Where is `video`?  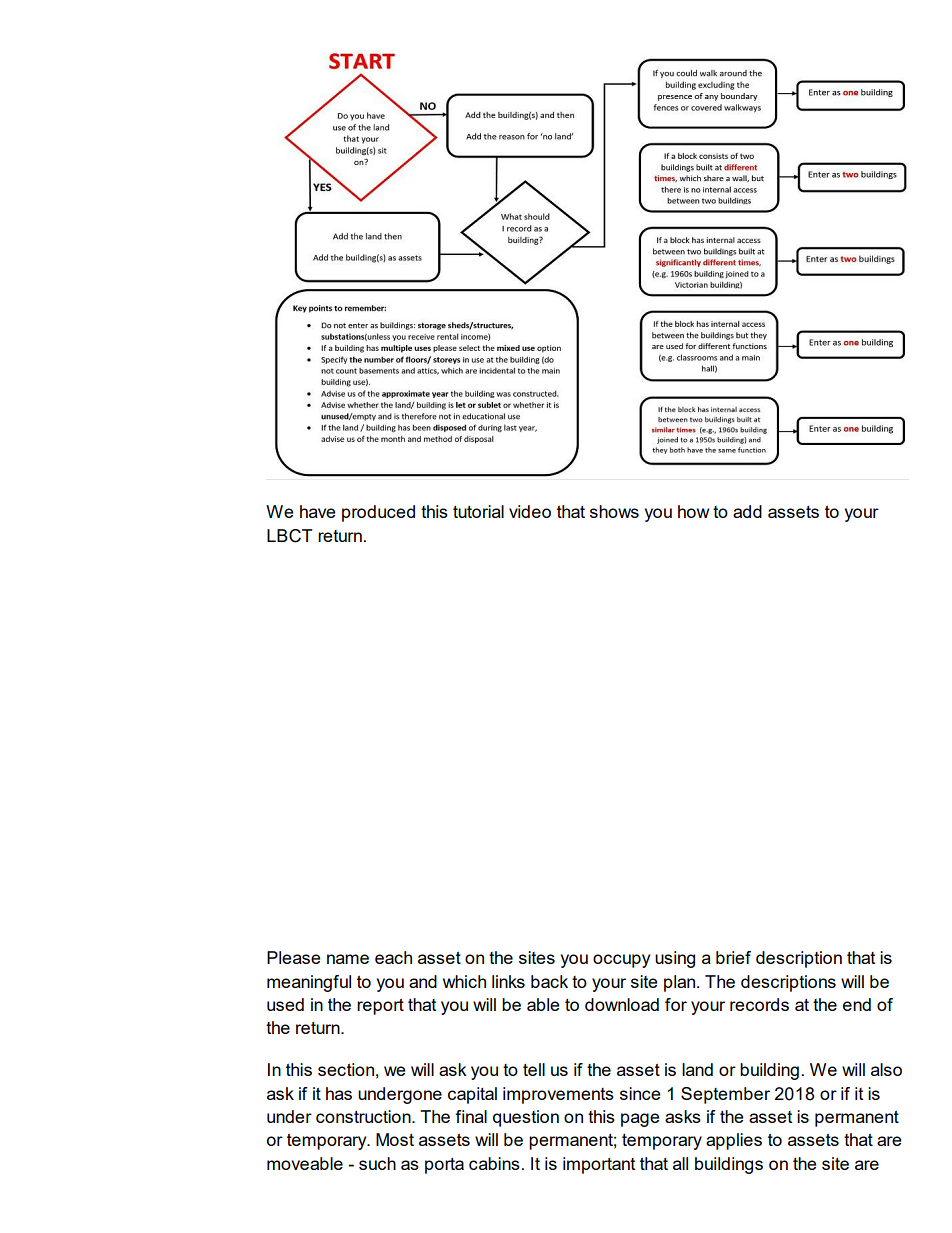 video is located at coordinates (530, 511).
